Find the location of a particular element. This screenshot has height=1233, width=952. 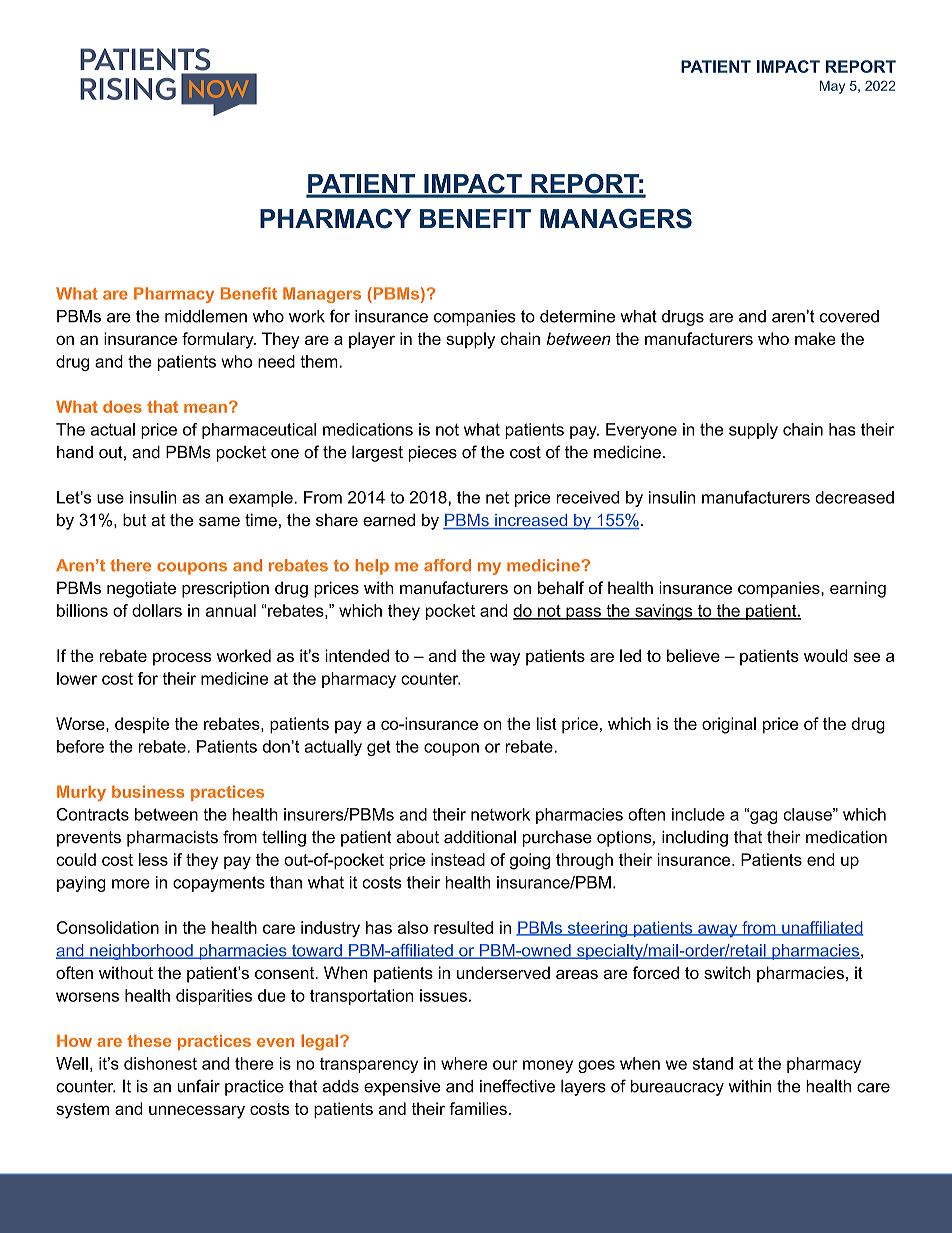

player is located at coordinates (372, 340).
